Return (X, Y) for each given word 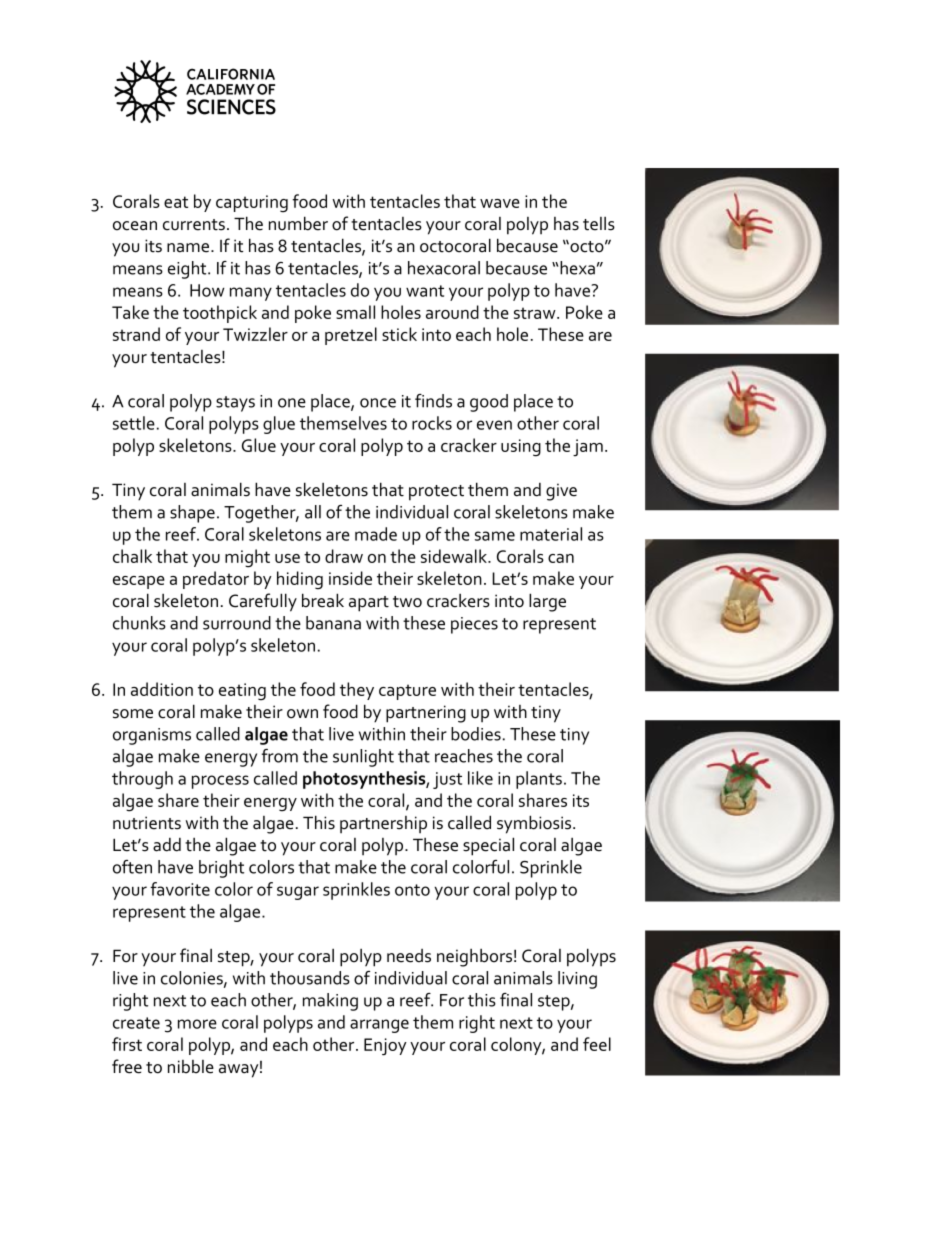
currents (194, 225)
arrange (379, 1026)
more (197, 1024)
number (298, 223)
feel (597, 1044)
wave (500, 203)
